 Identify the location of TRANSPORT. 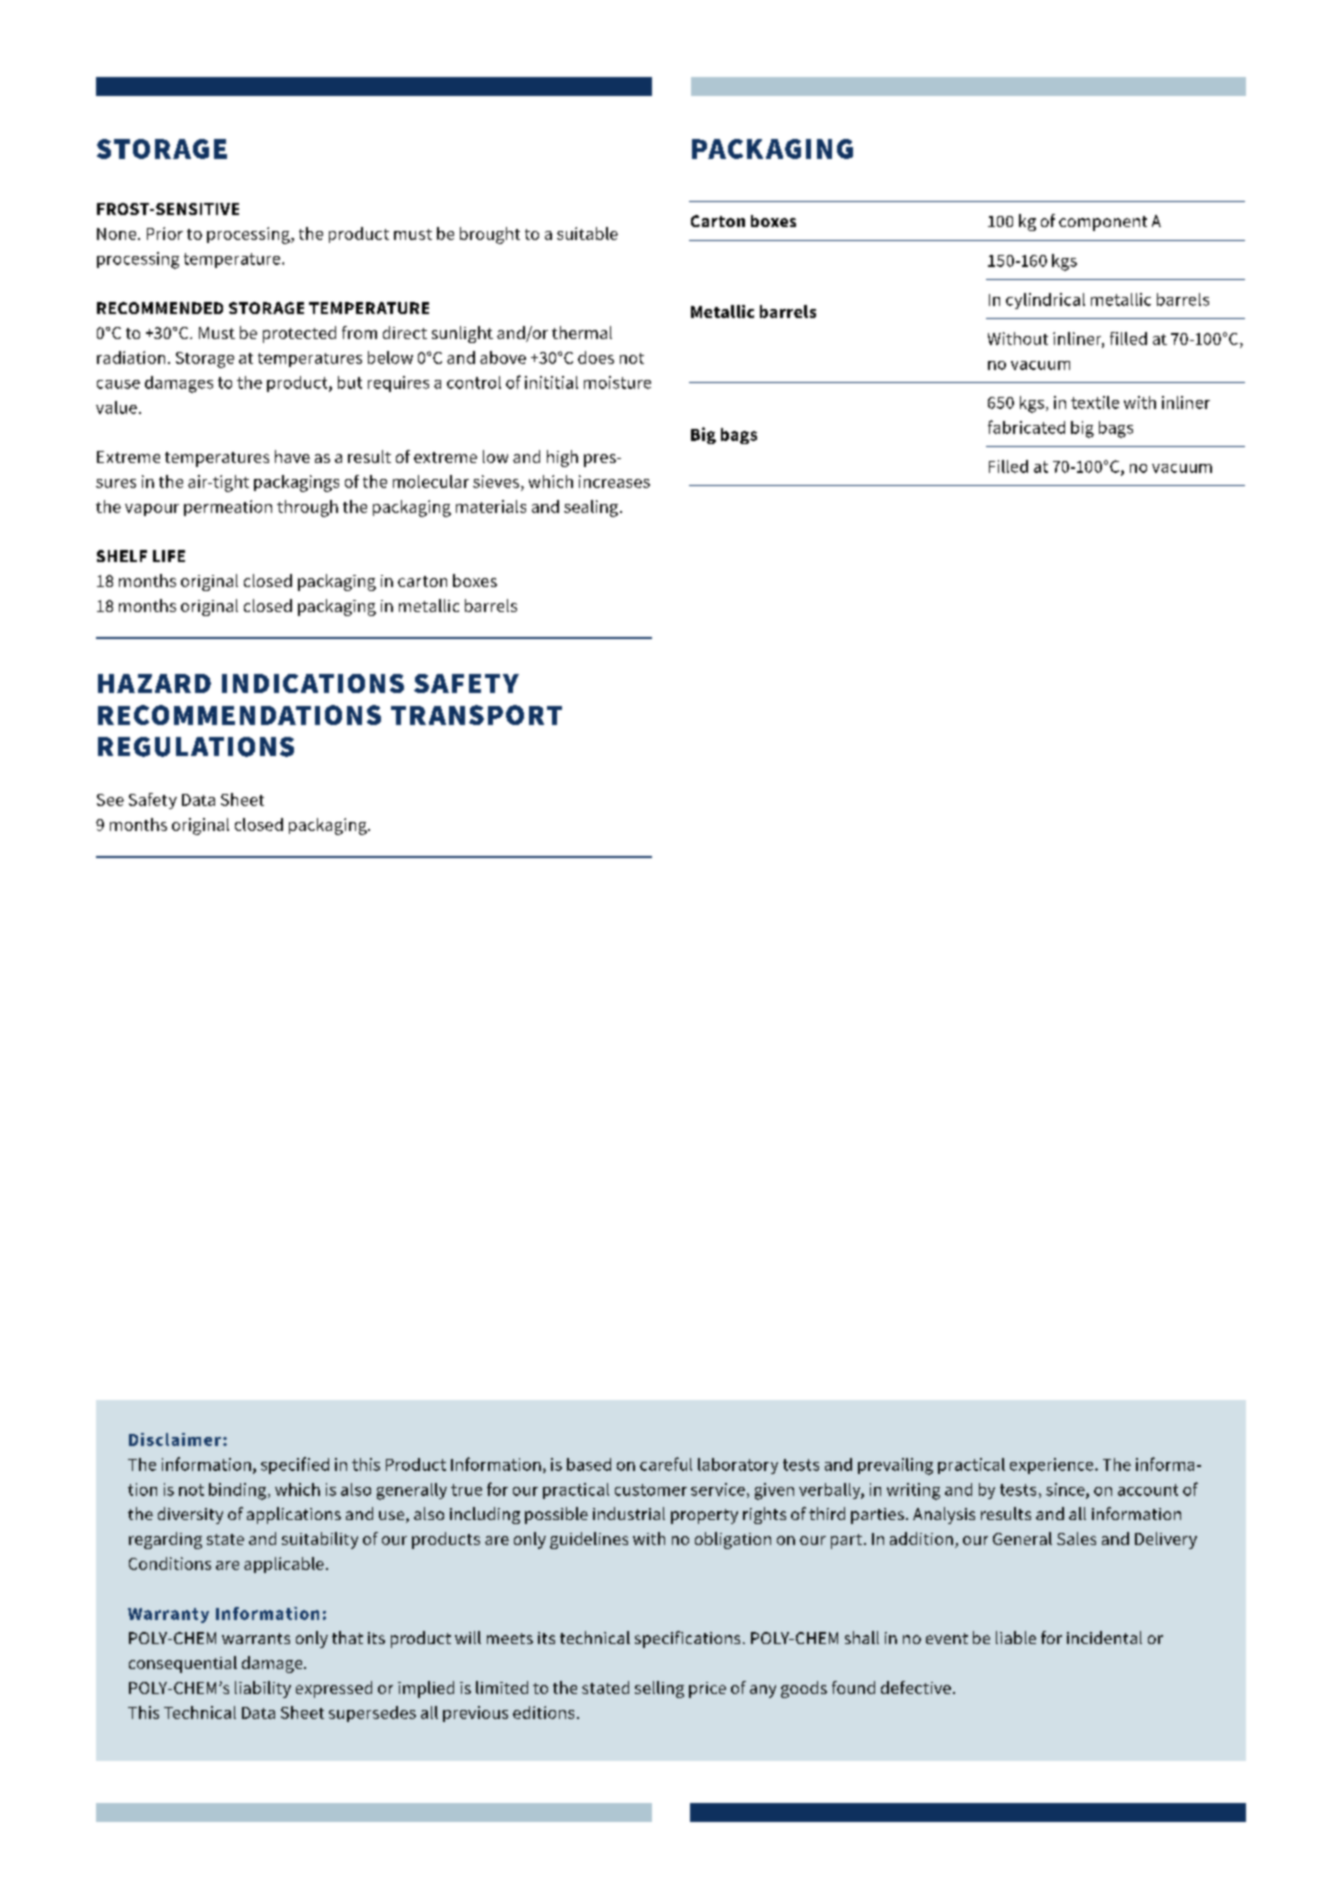
(476, 715).
